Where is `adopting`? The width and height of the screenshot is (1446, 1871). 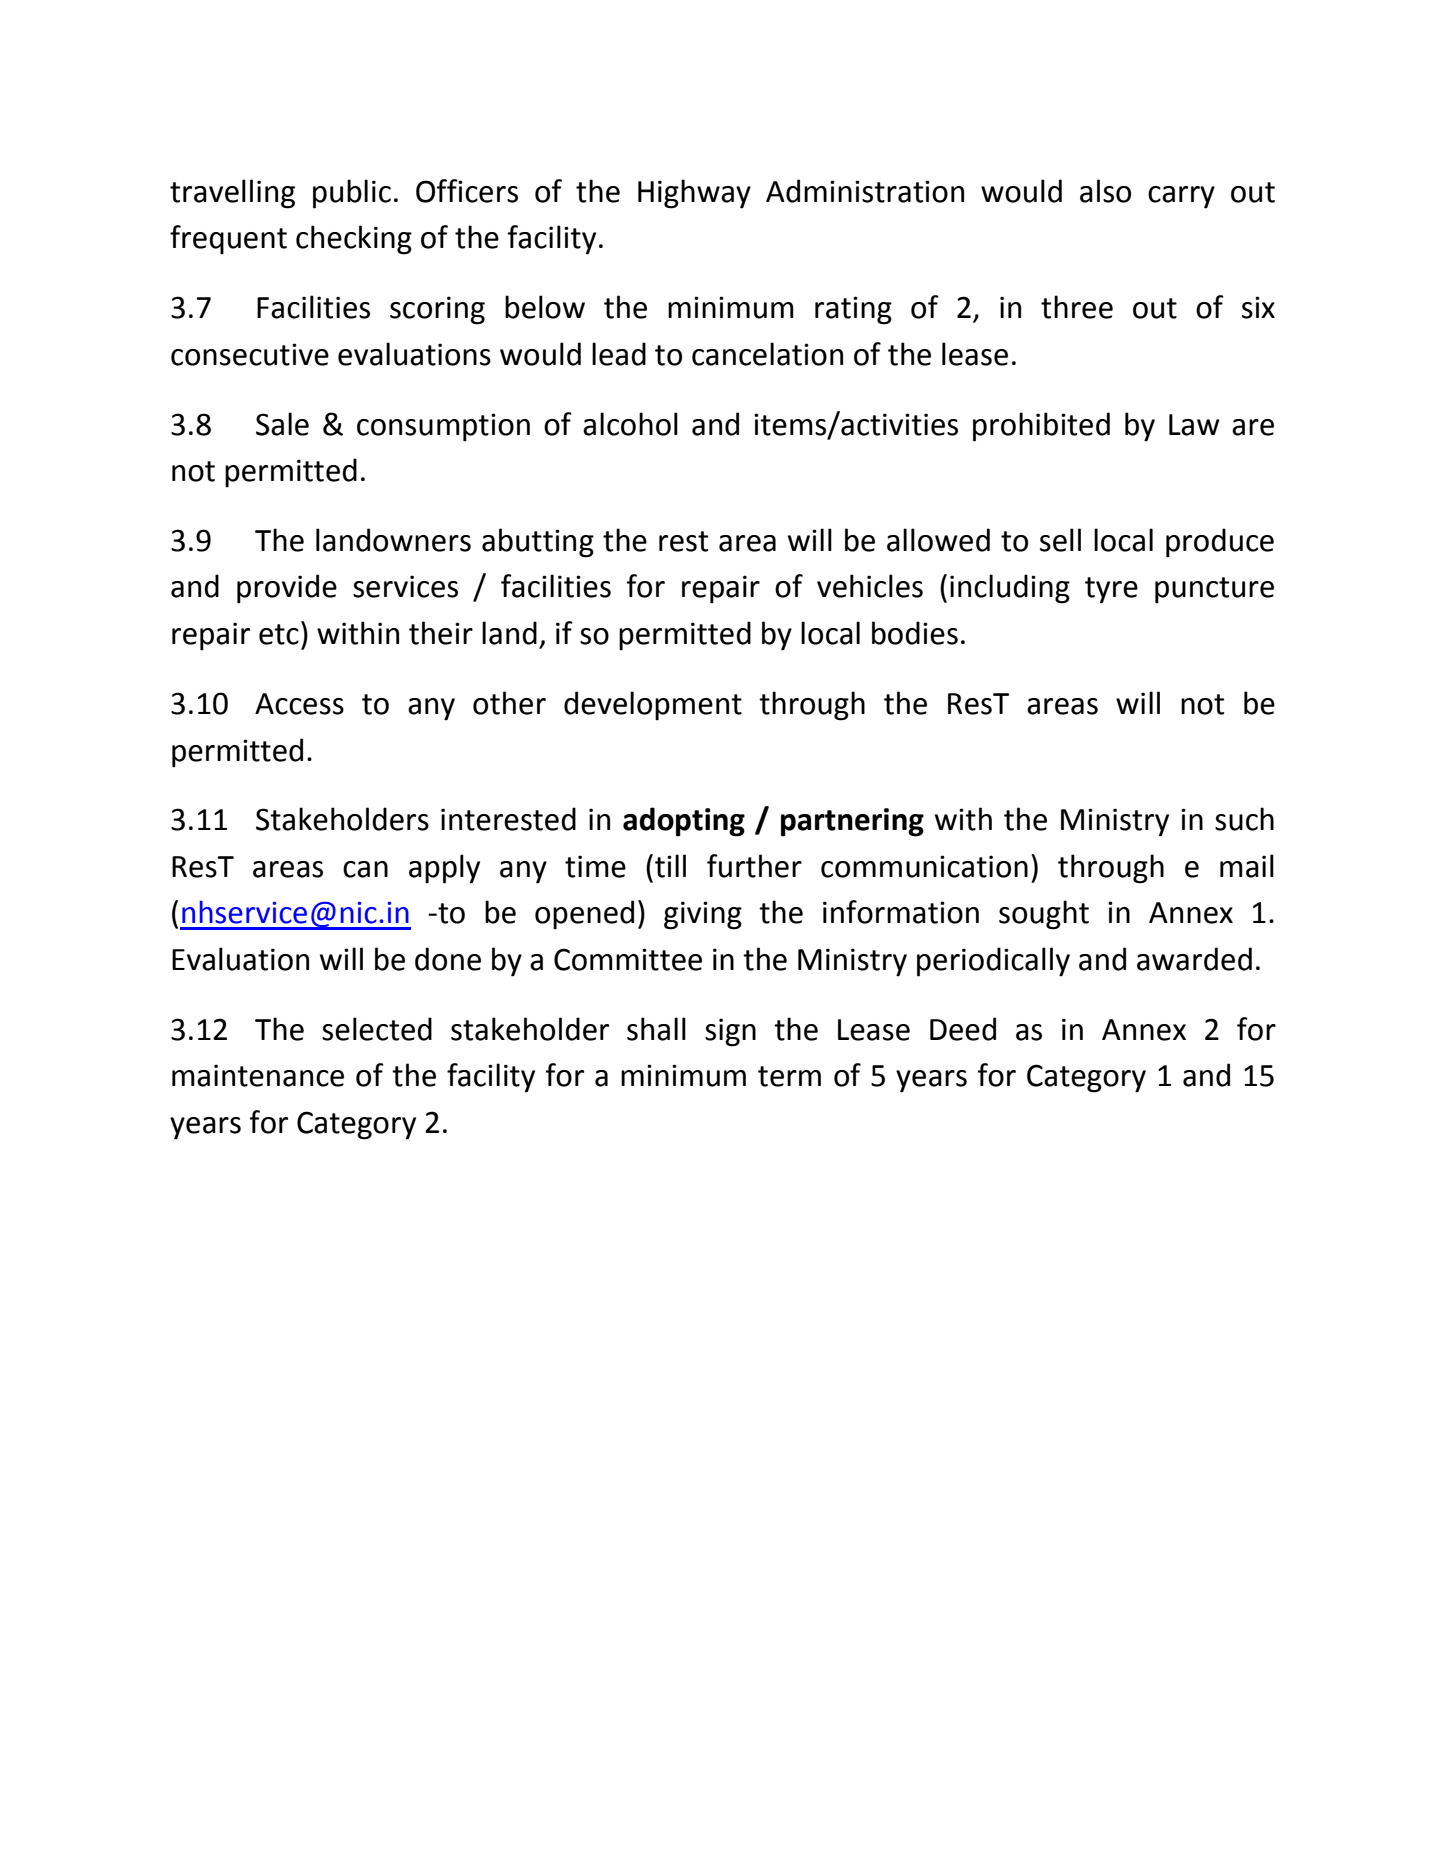
adopting is located at coordinates (684, 822).
